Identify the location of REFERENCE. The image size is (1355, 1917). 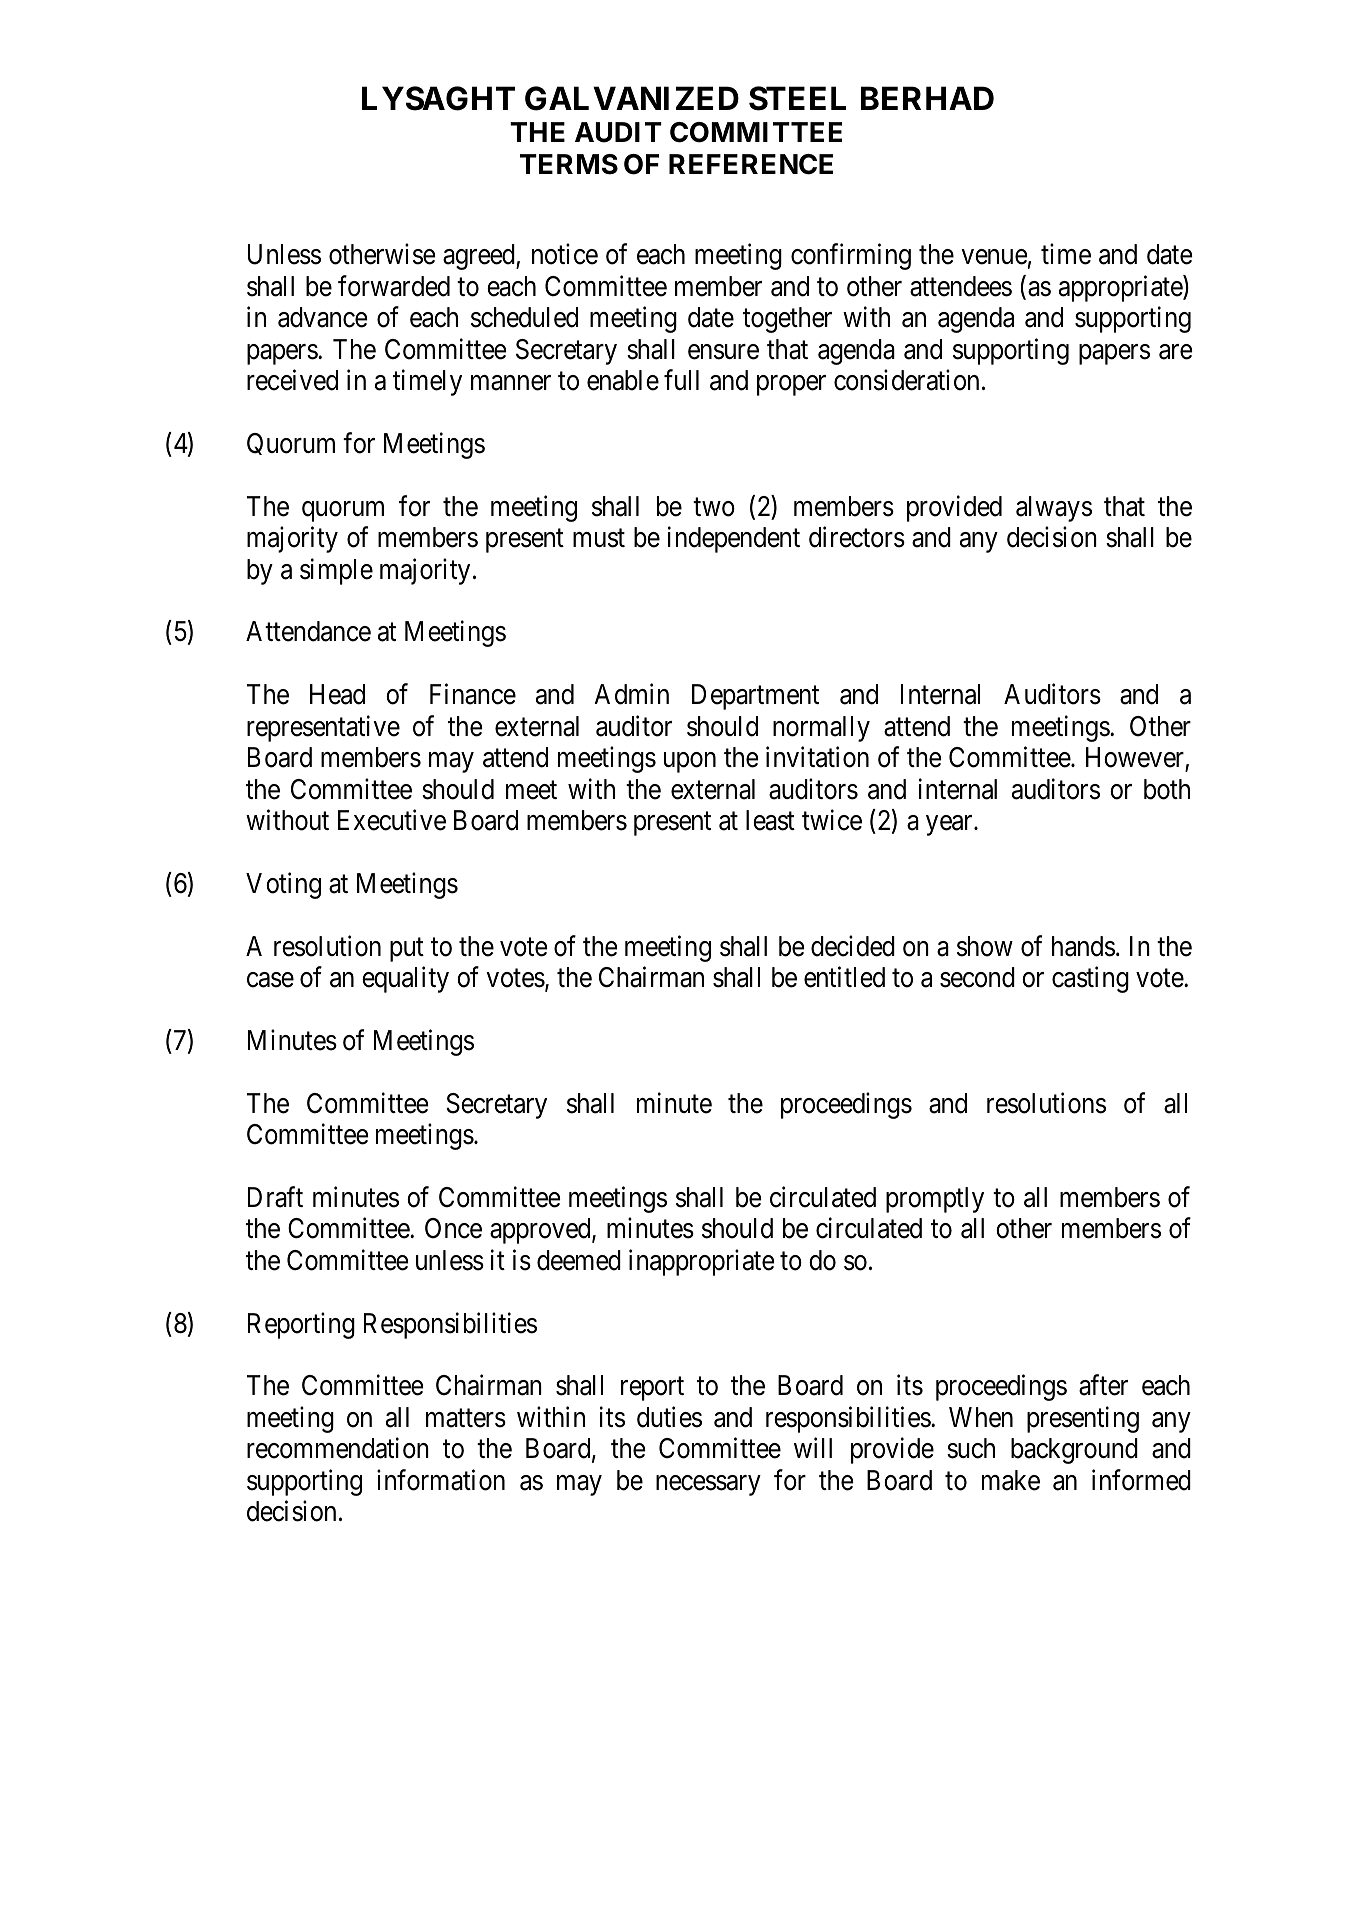
(751, 164).
